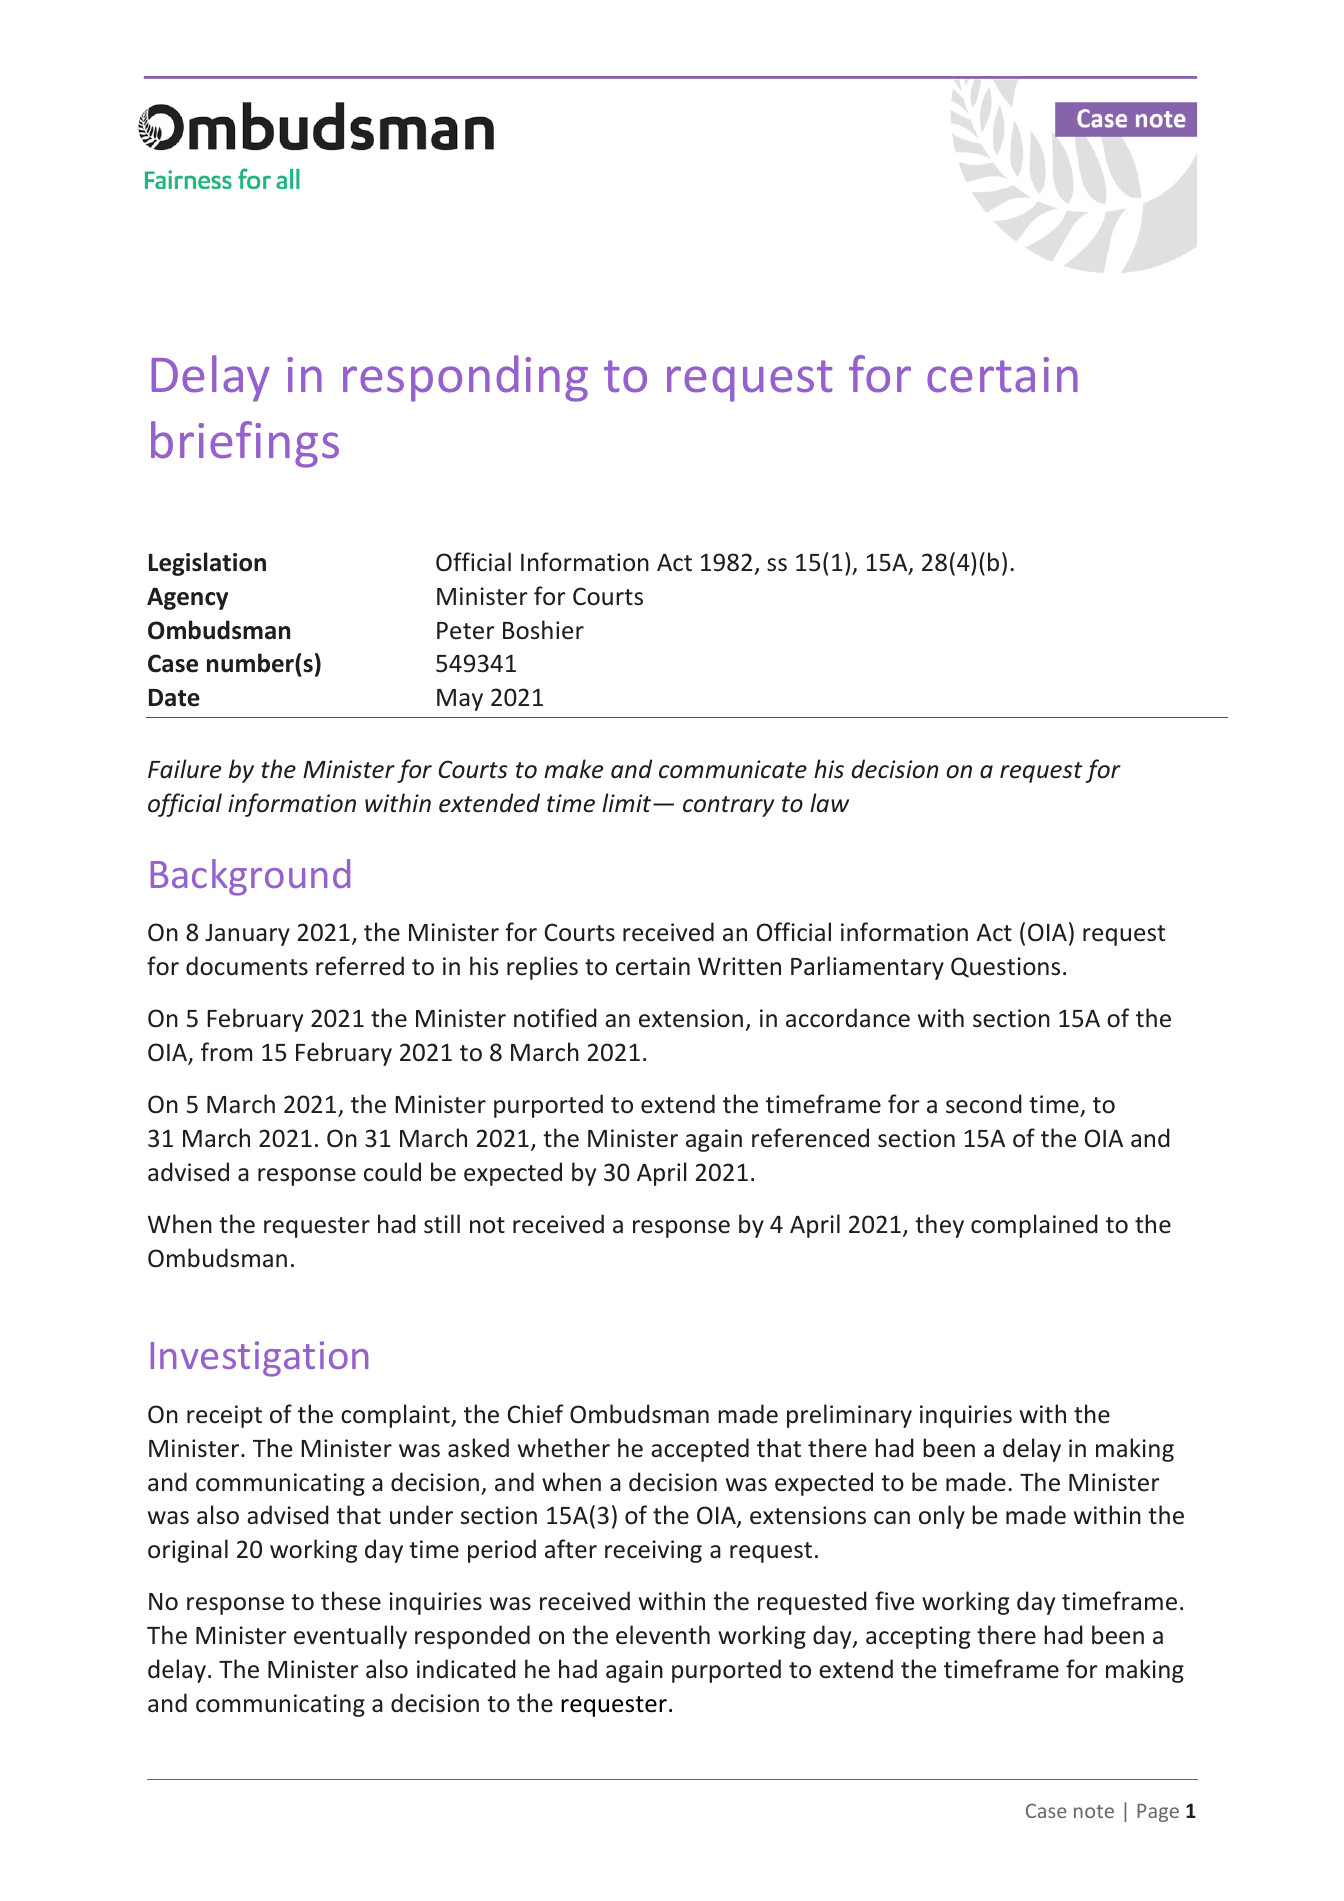  What do you see at coordinates (984, 1104) in the screenshot?
I see `second` at bounding box center [984, 1104].
